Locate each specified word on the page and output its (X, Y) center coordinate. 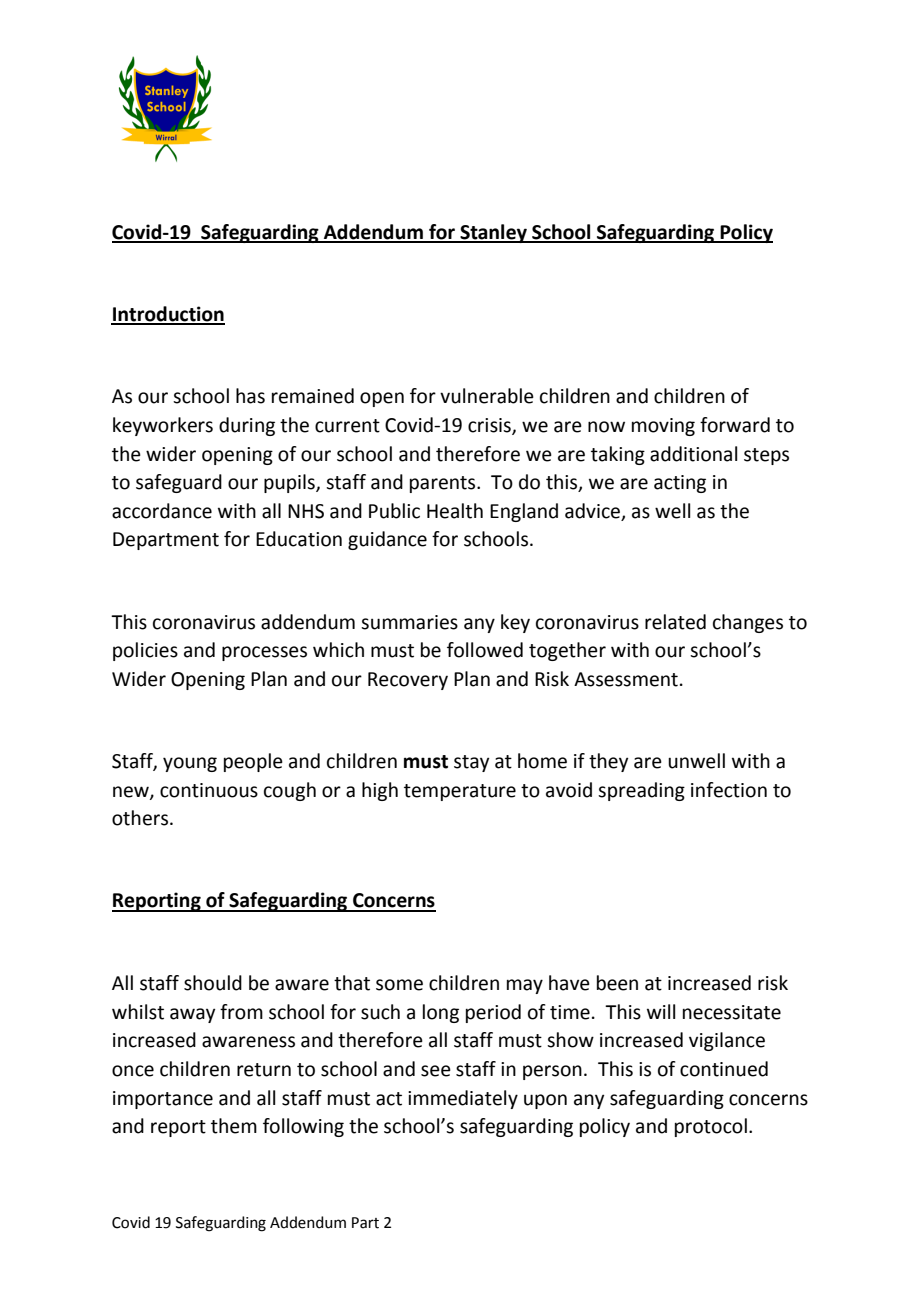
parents (444, 484)
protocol (711, 1127)
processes (264, 653)
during (247, 426)
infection (729, 790)
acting (680, 484)
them (234, 1126)
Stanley (493, 233)
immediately (463, 1099)
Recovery (408, 681)
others (140, 818)
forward (735, 425)
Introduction (168, 315)
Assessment (626, 679)
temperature (460, 792)
